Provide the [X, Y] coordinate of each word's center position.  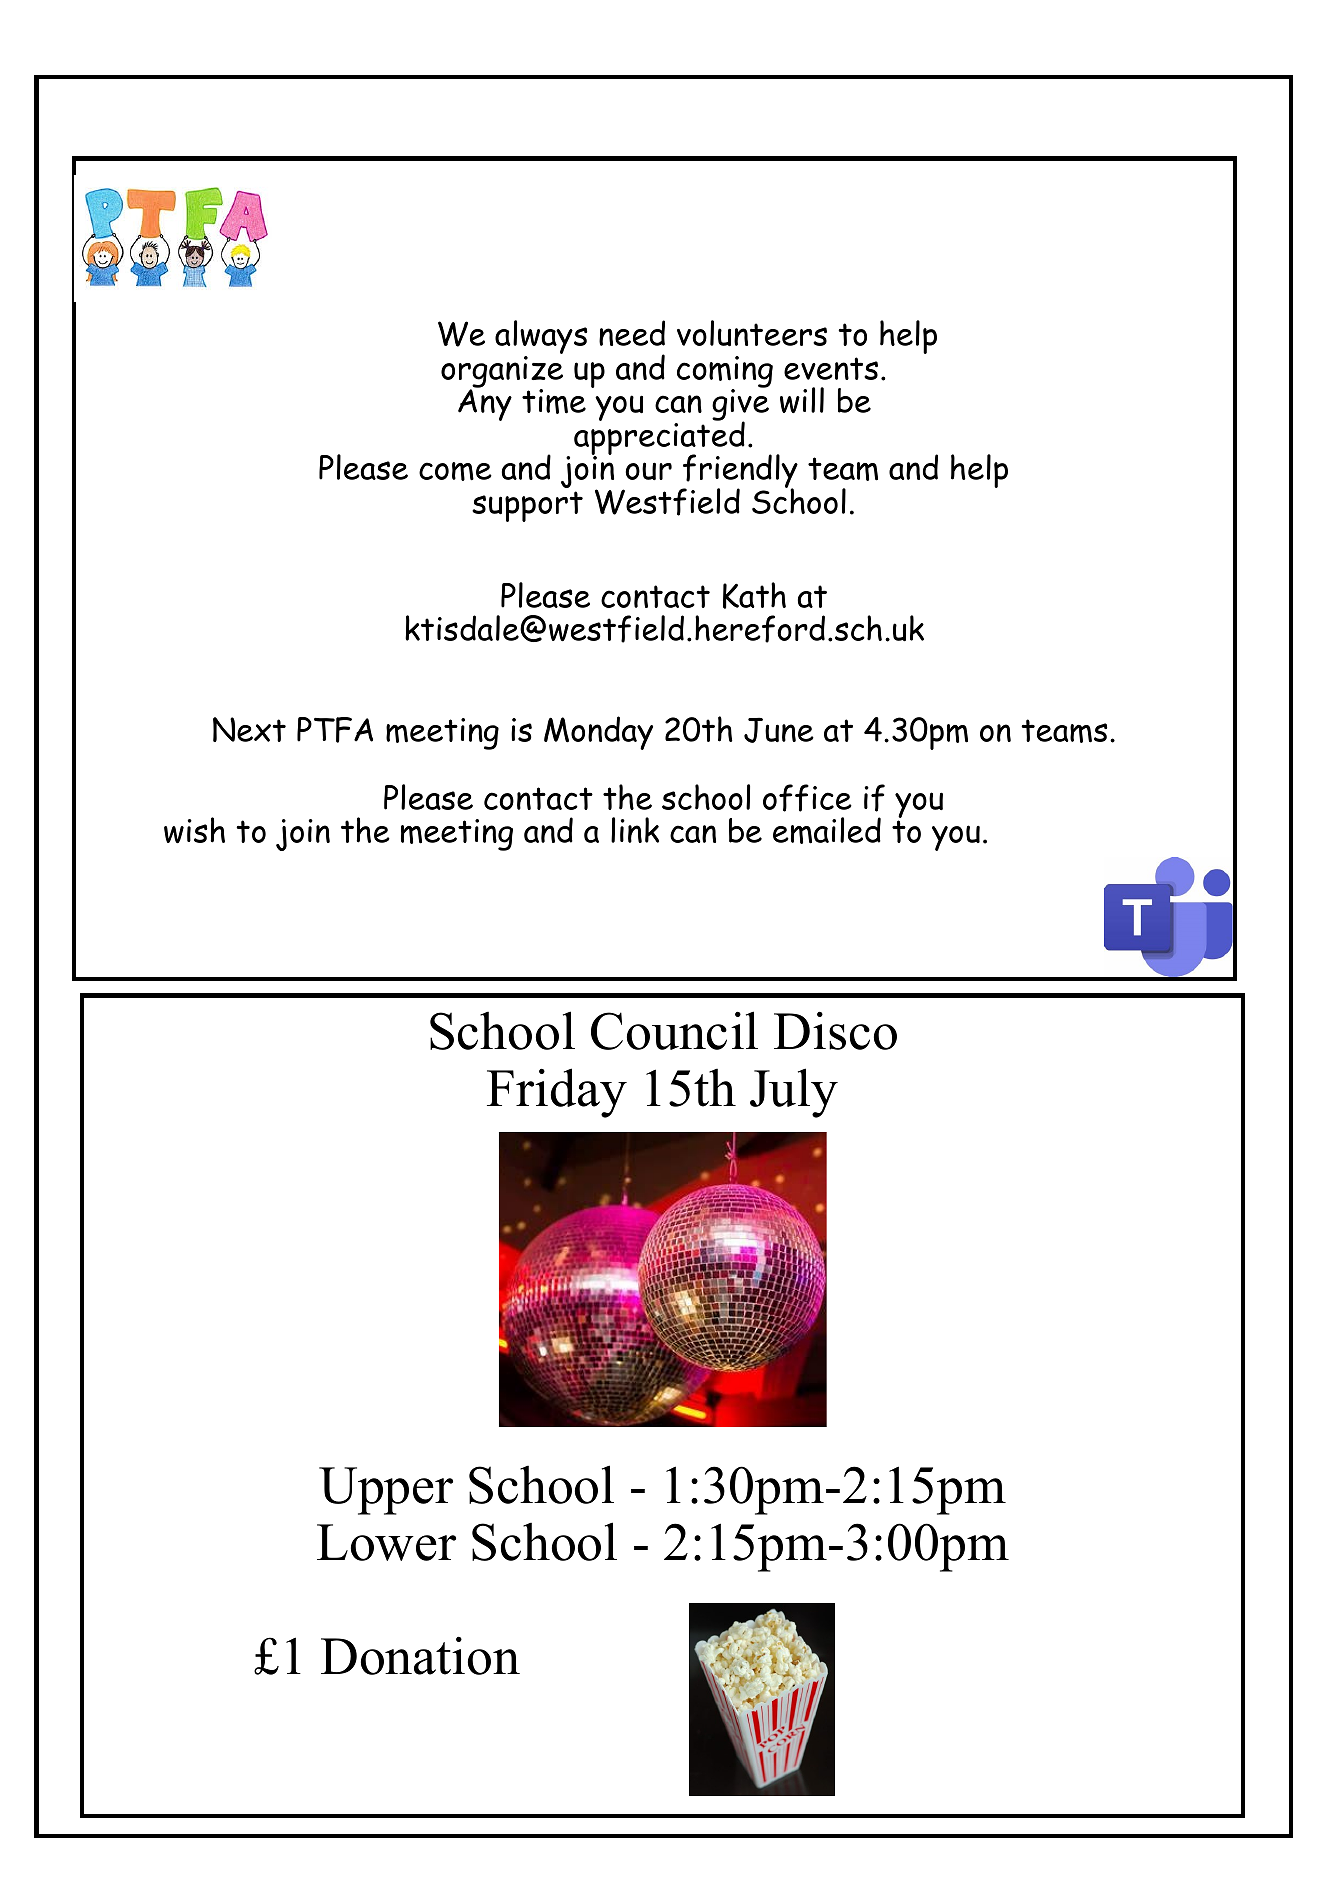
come [455, 471]
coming [725, 373]
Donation [420, 1656]
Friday [557, 1093]
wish [194, 830]
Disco [835, 1031]
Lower [386, 1542]
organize [502, 371]
